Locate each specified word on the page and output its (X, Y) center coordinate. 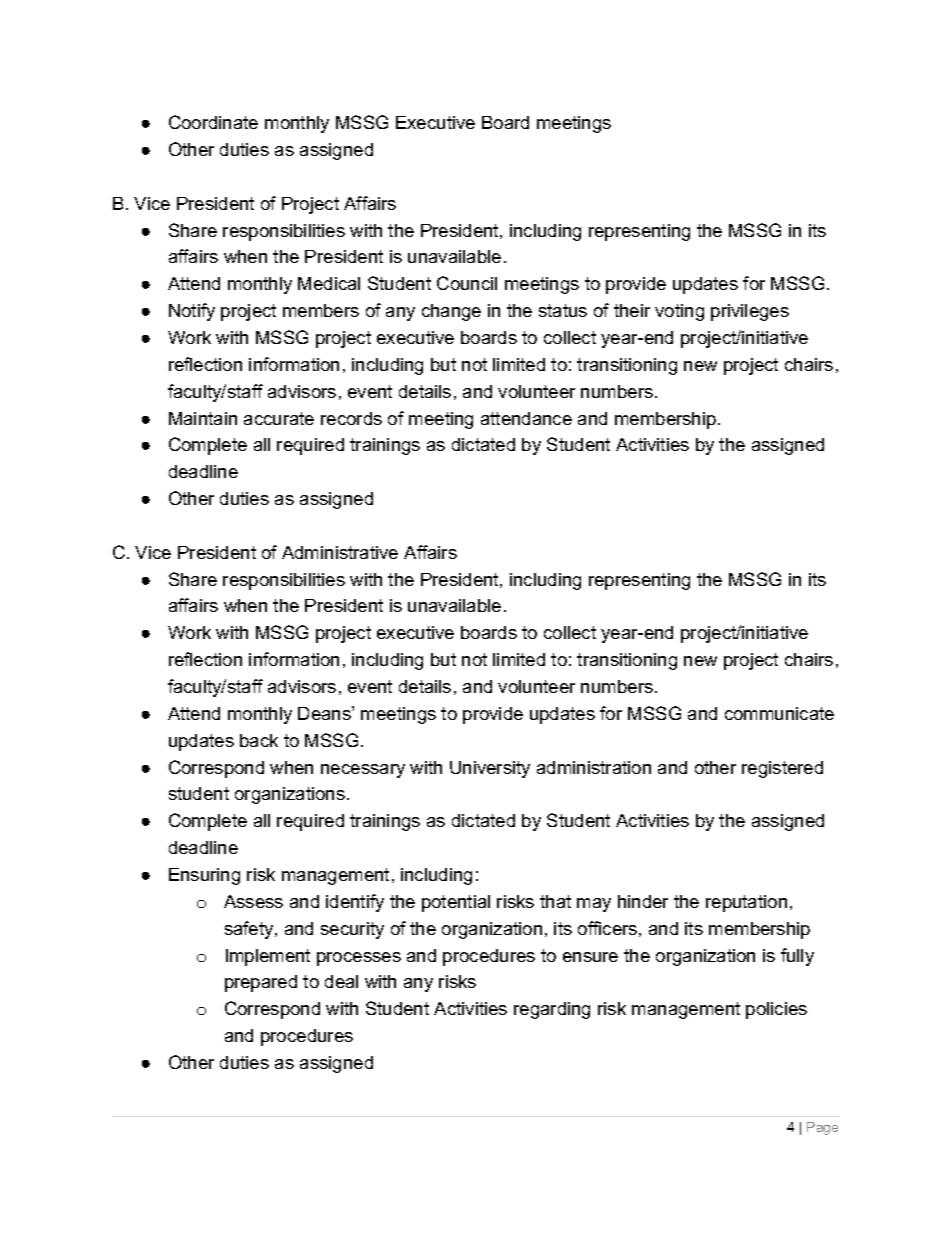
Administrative (340, 552)
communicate (779, 713)
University (490, 769)
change (451, 312)
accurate (279, 418)
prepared (261, 983)
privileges (750, 312)
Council (467, 283)
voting (679, 312)
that (555, 901)
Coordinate (213, 122)
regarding (552, 1010)
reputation (746, 903)
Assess (253, 901)
